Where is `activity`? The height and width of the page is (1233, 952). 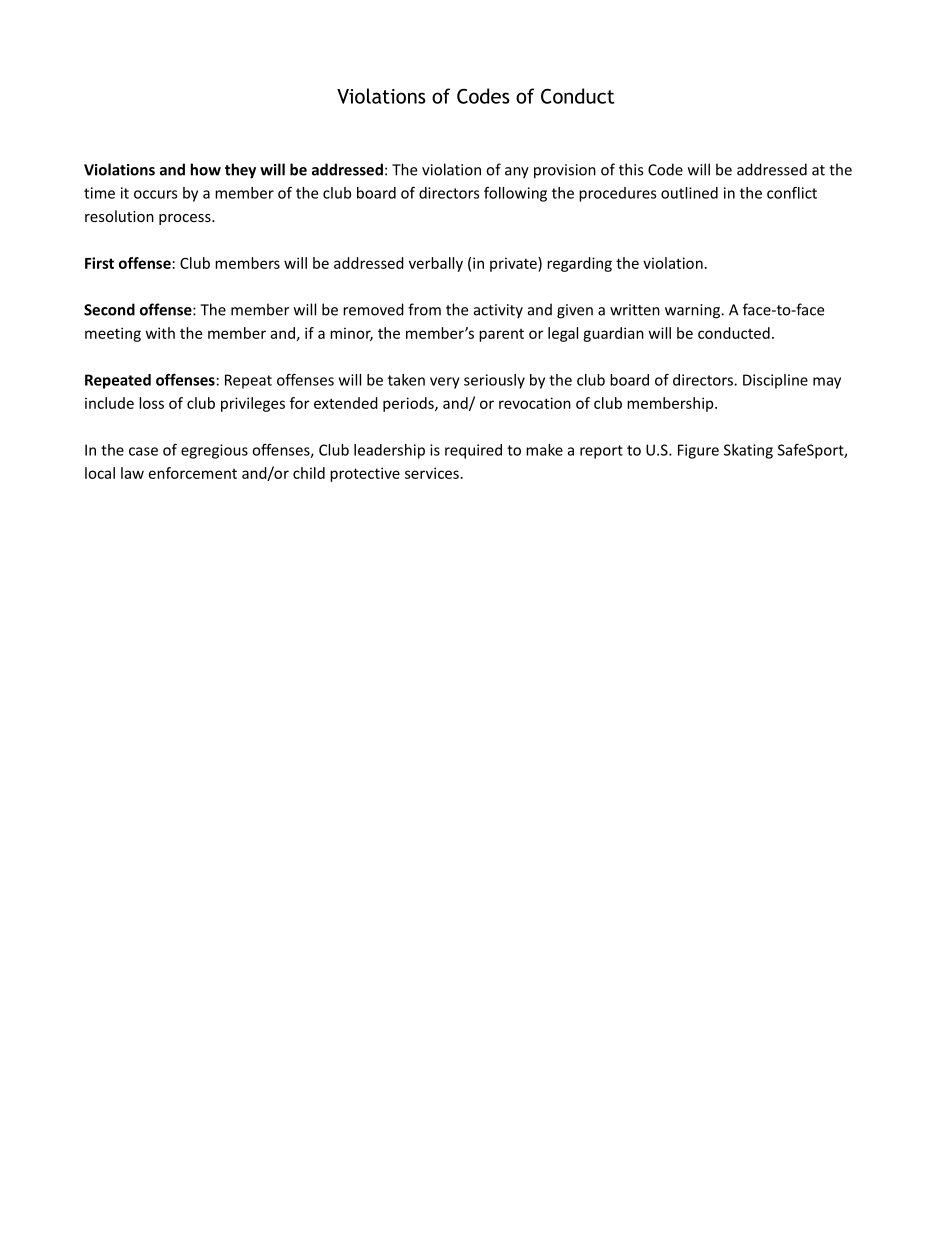
activity is located at coordinates (498, 311).
